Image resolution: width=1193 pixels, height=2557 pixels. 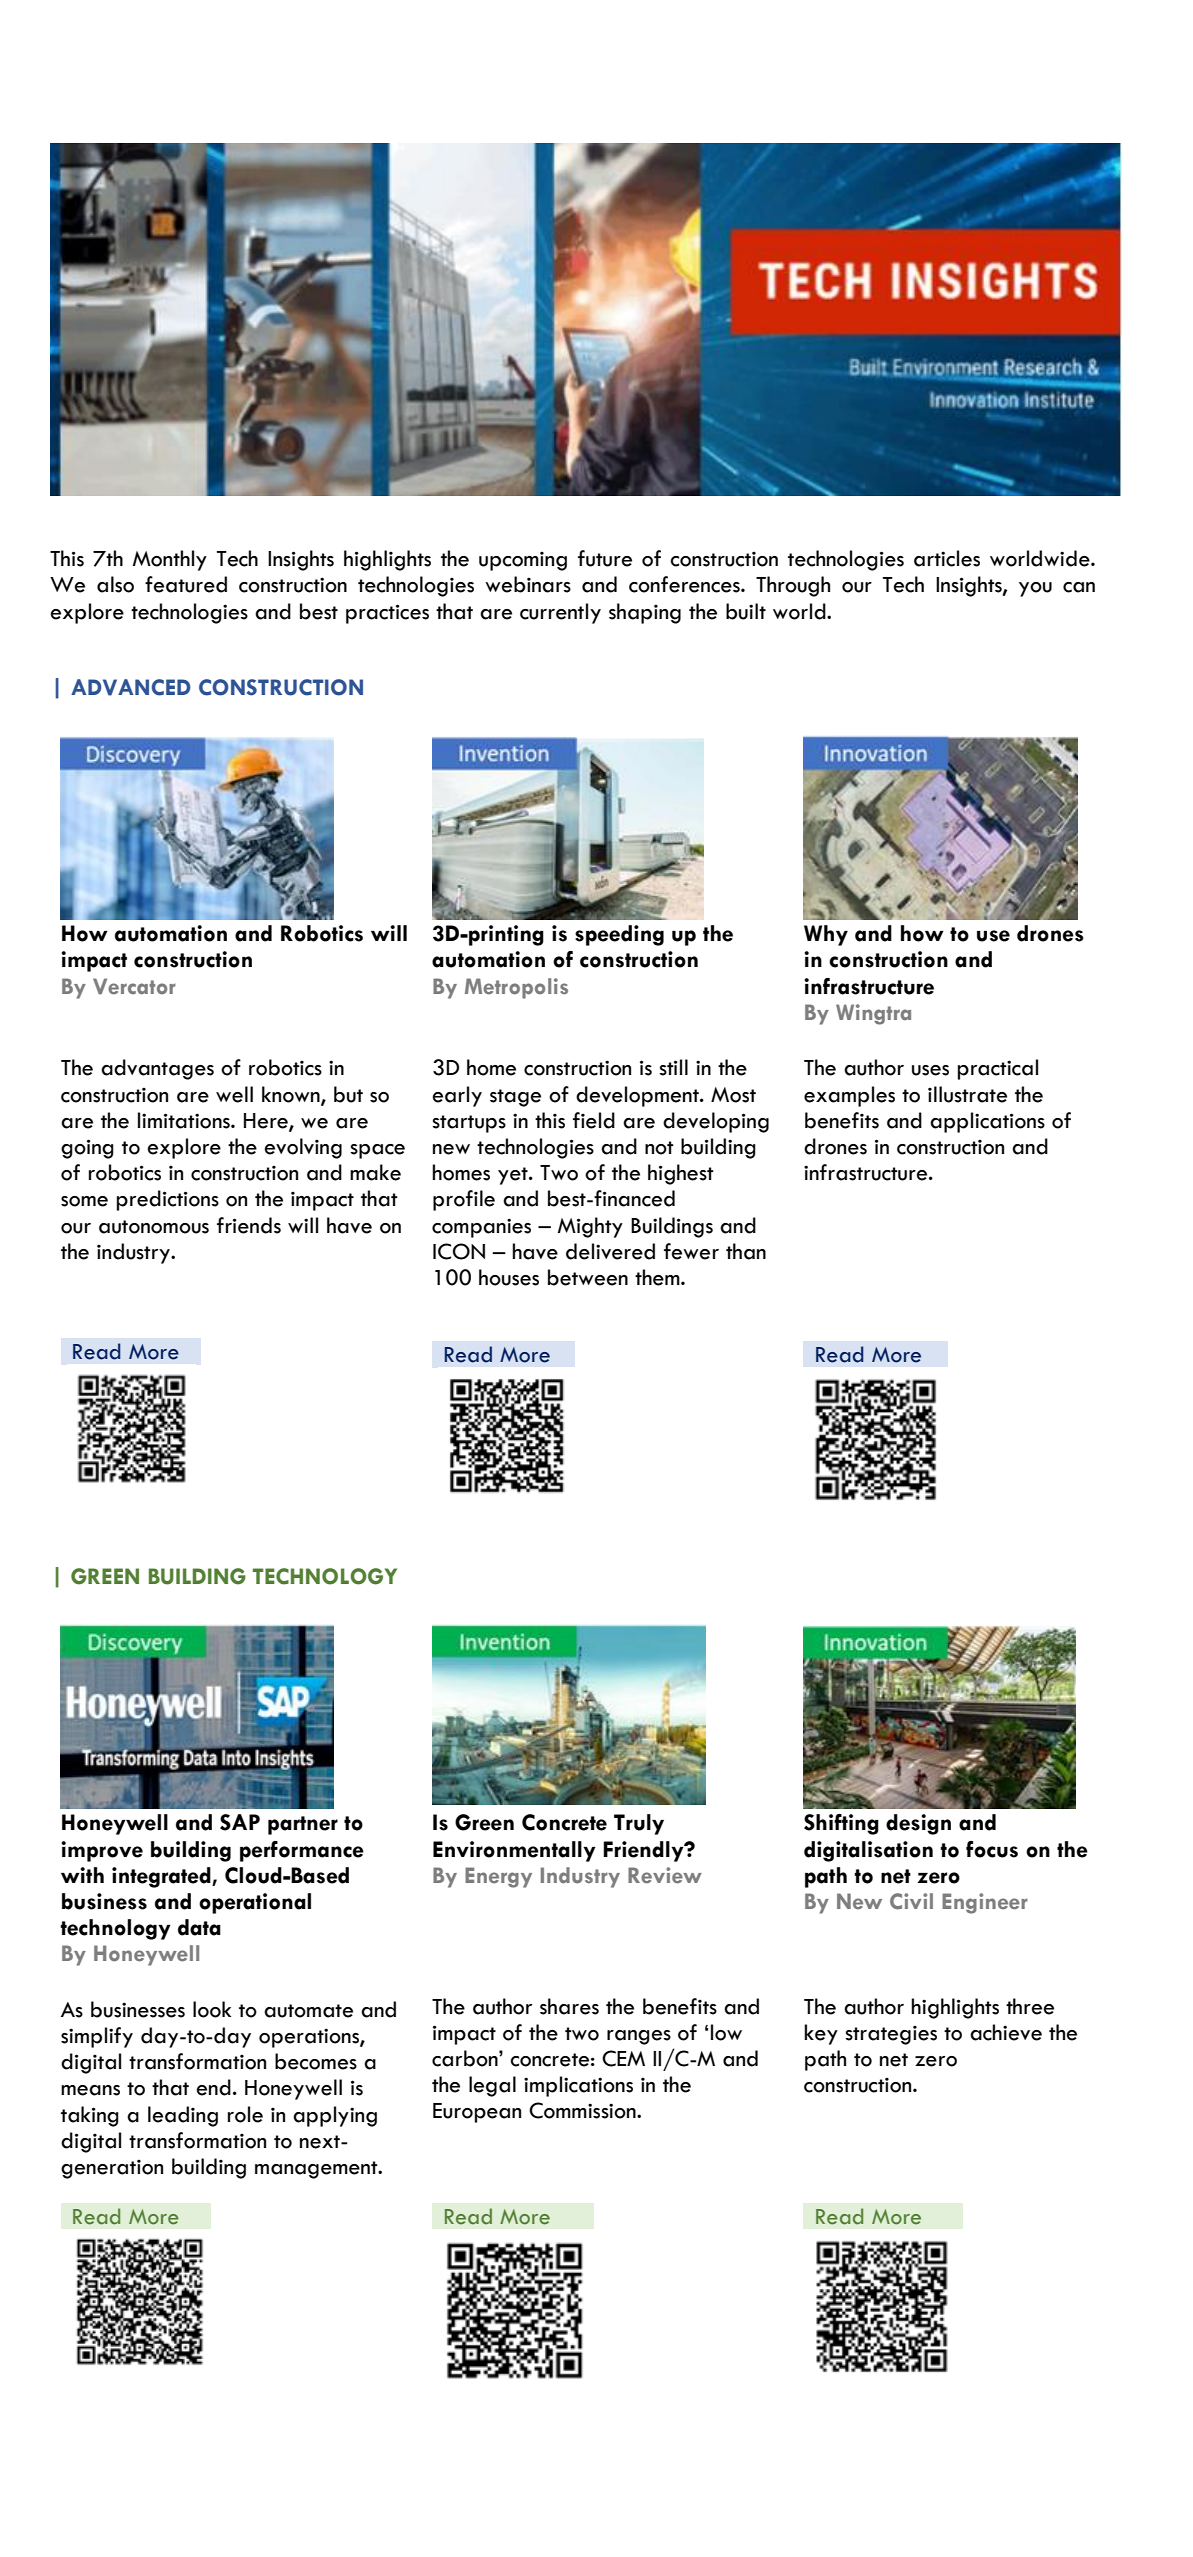 What do you see at coordinates (183, 2116) in the page?
I see `leading` at bounding box center [183, 2116].
